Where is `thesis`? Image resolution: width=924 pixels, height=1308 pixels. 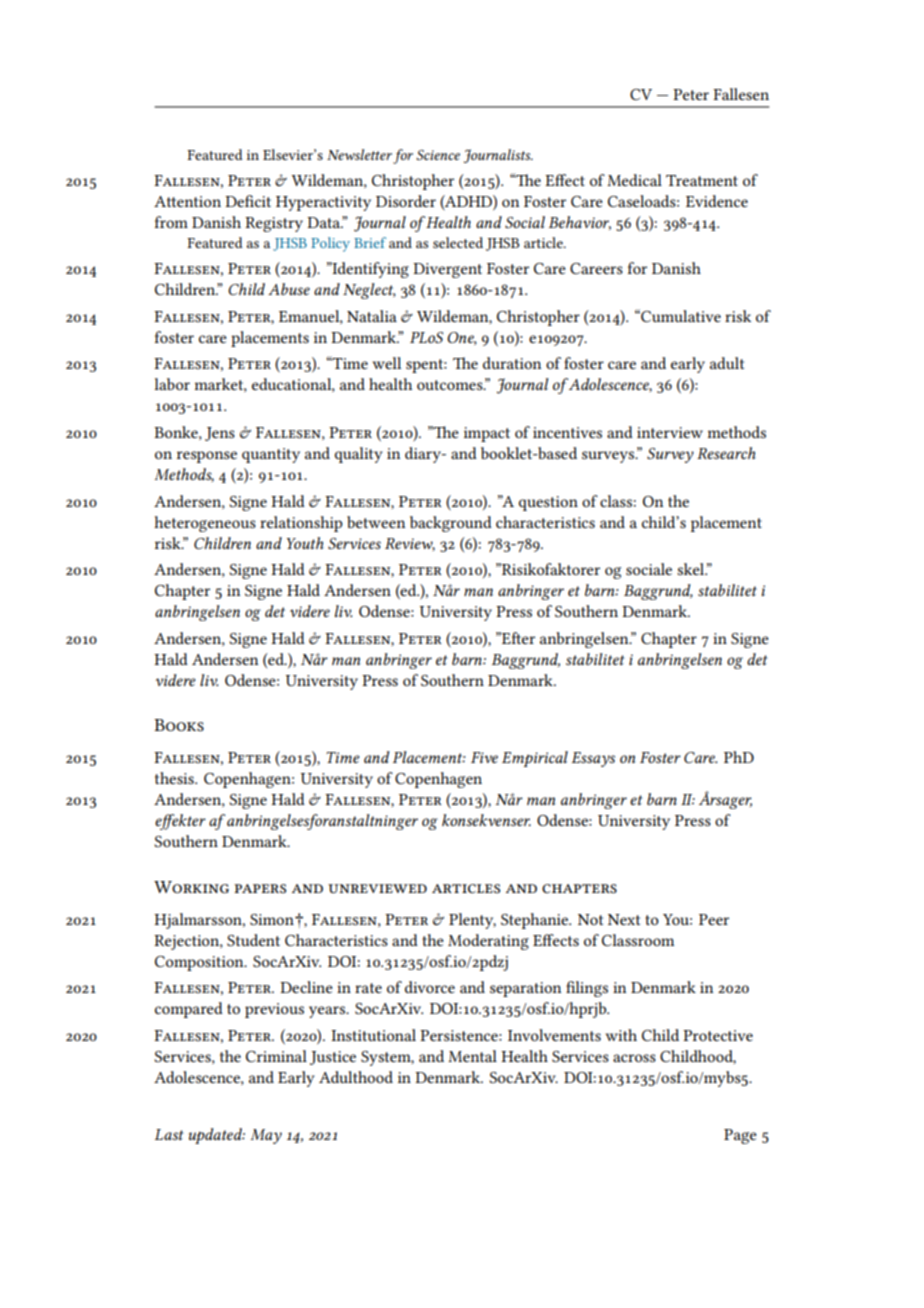 thesis is located at coordinates (175, 778).
